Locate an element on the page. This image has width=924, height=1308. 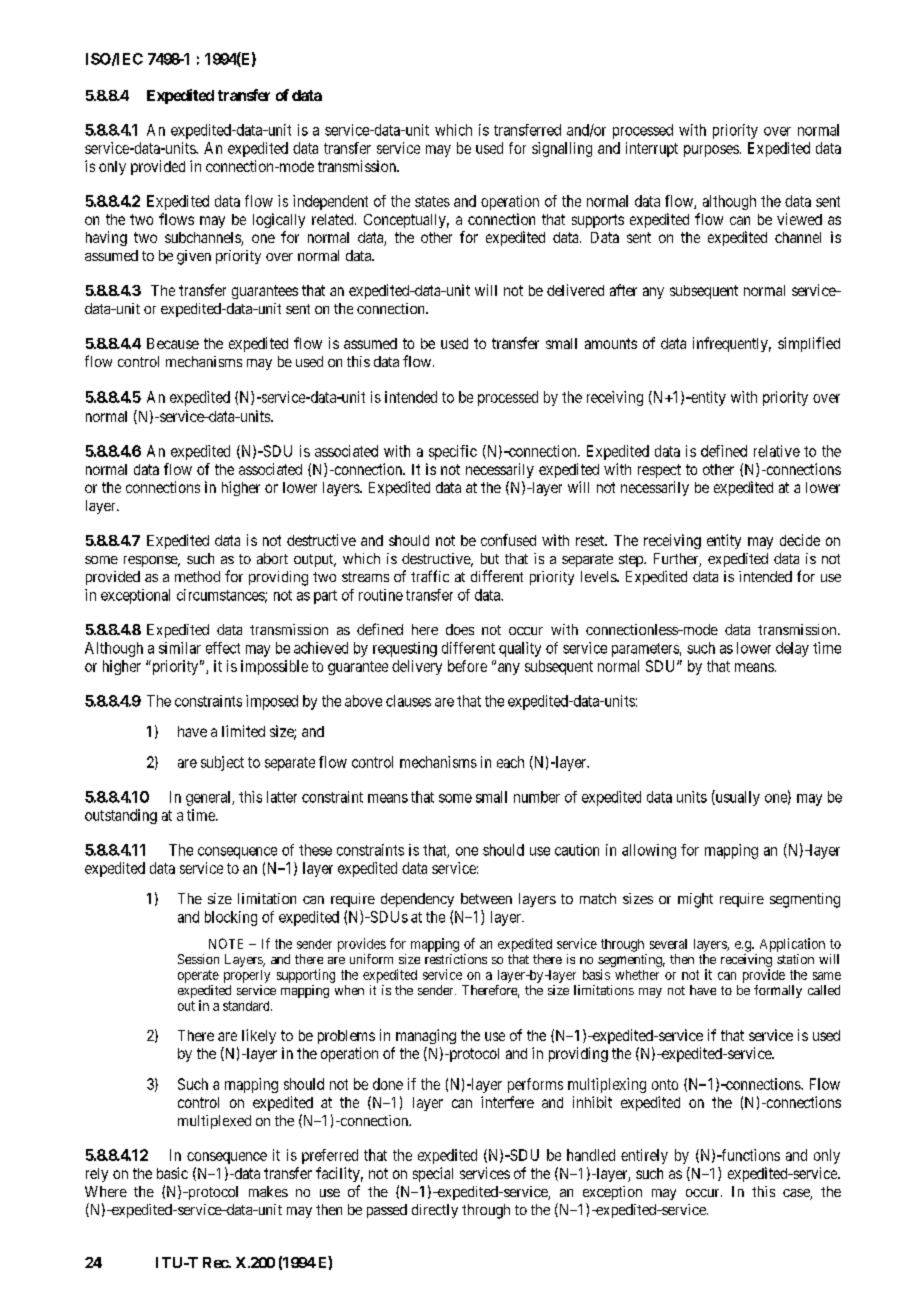
purposes is located at coordinates (711, 151).
